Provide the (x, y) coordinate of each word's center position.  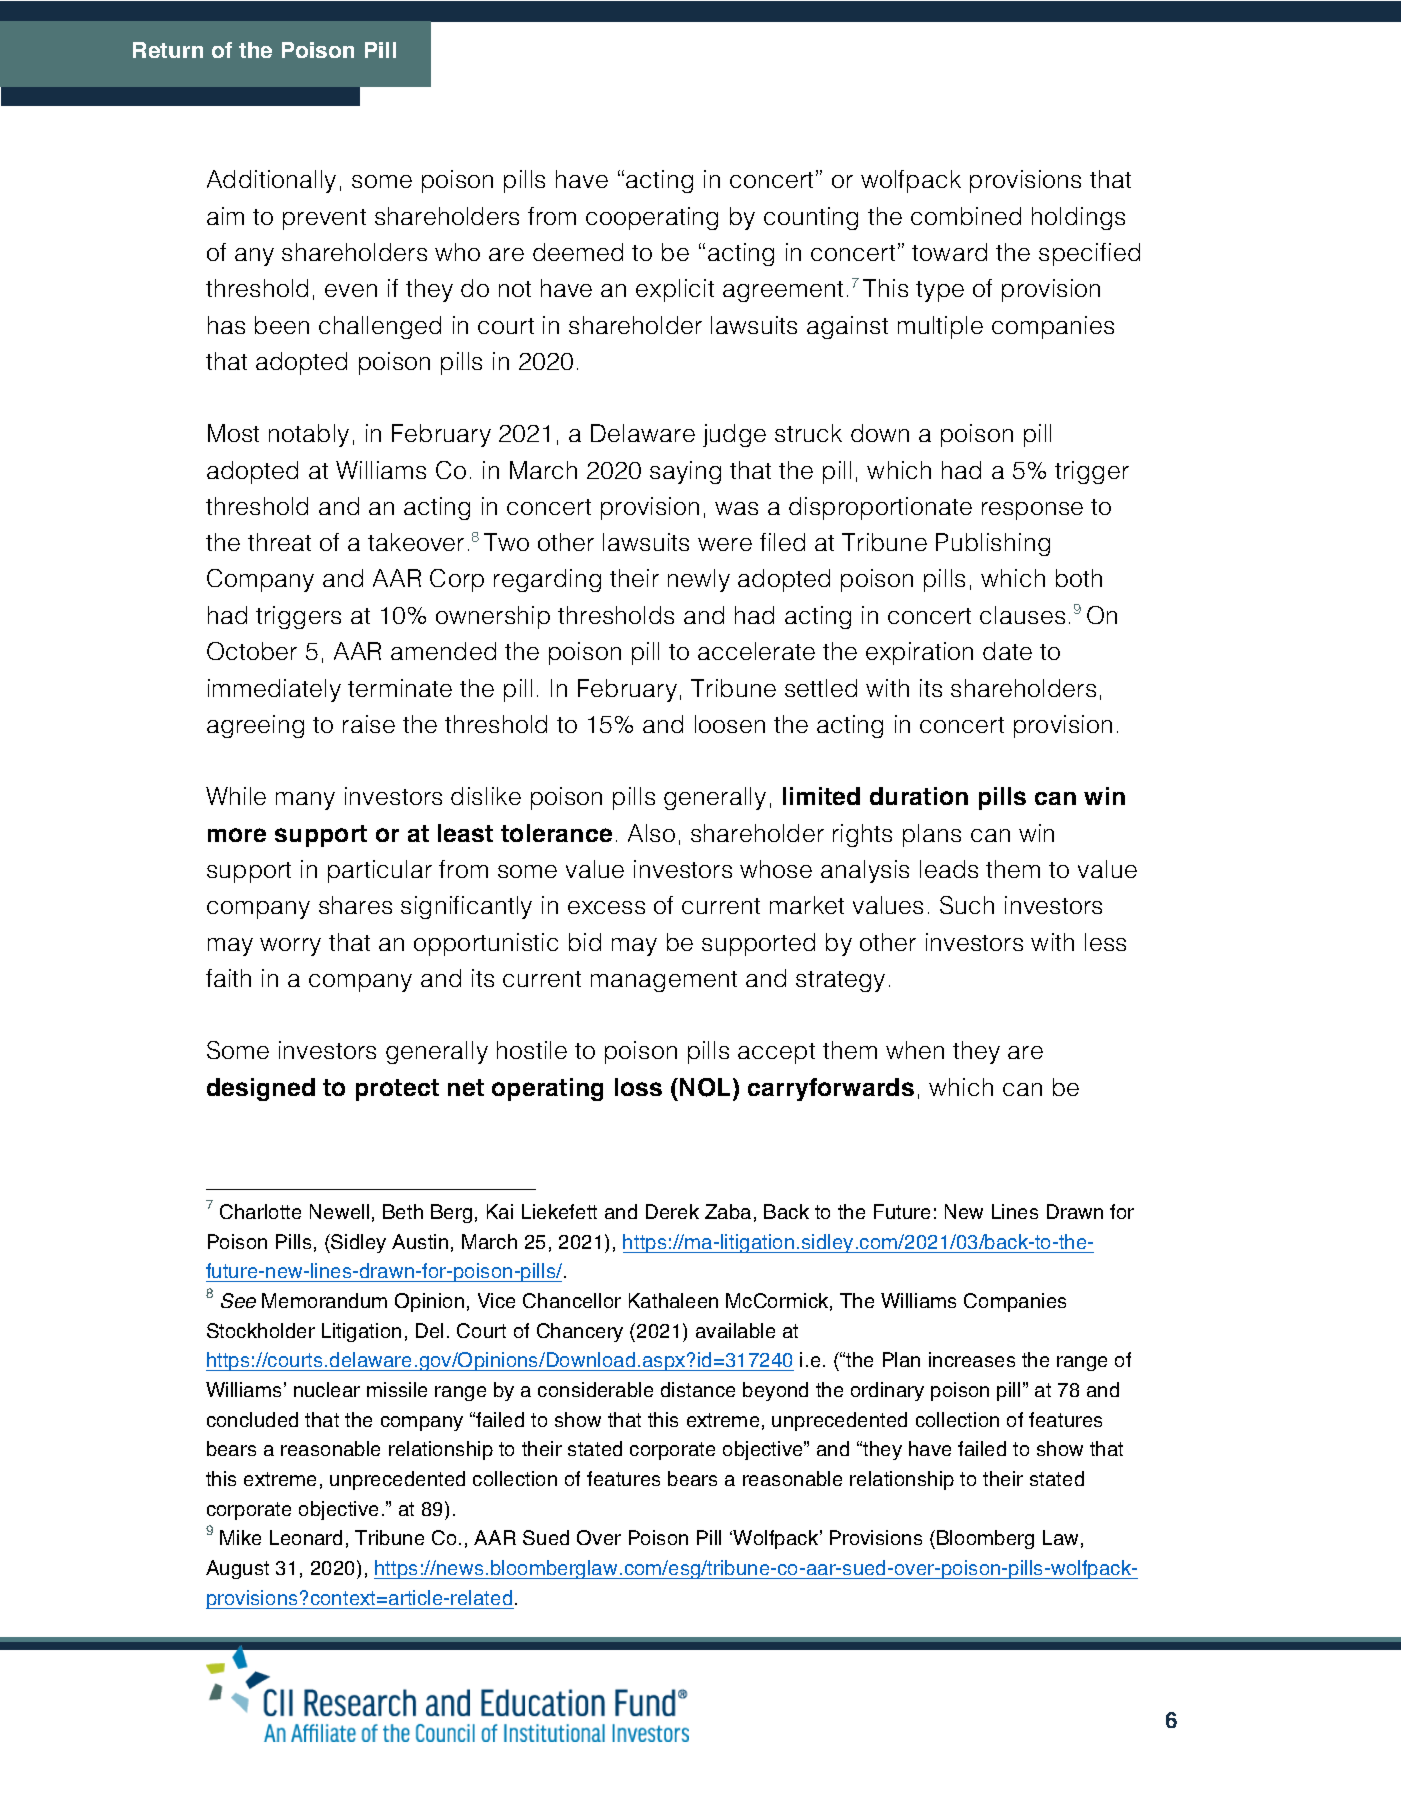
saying (685, 472)
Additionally (271, 181)
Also (651, 833)
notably (309, 435)
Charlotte (260, 1211)
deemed (578, 252)
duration (919, 796)
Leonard (306, 1537)
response (1032, 511)
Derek (672, 1211)
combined (966, 216)
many (305, 801)
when (915, 1050)
